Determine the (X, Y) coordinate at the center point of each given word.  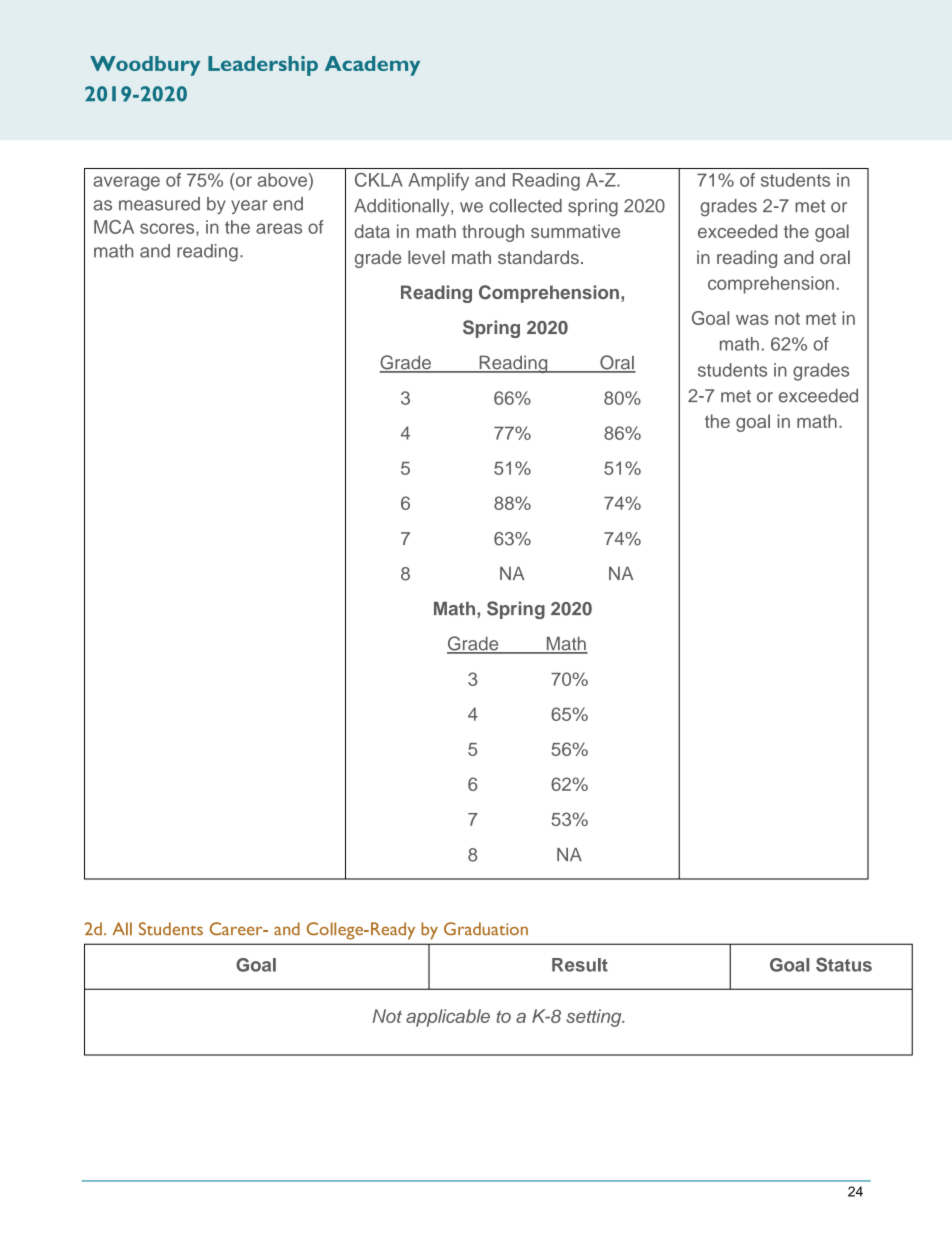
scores (168, 228)
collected (525, 206)
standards (538, 257)
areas (279, 228)
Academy (372, 66)
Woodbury (145, 66)
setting (595, 1018)
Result (580, 965)
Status (844, 964)
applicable (448, 1018)
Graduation (486, 928)
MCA (114, 227)
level (426, 257)
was (752, 319)
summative (575, 231)
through (493, 233)
